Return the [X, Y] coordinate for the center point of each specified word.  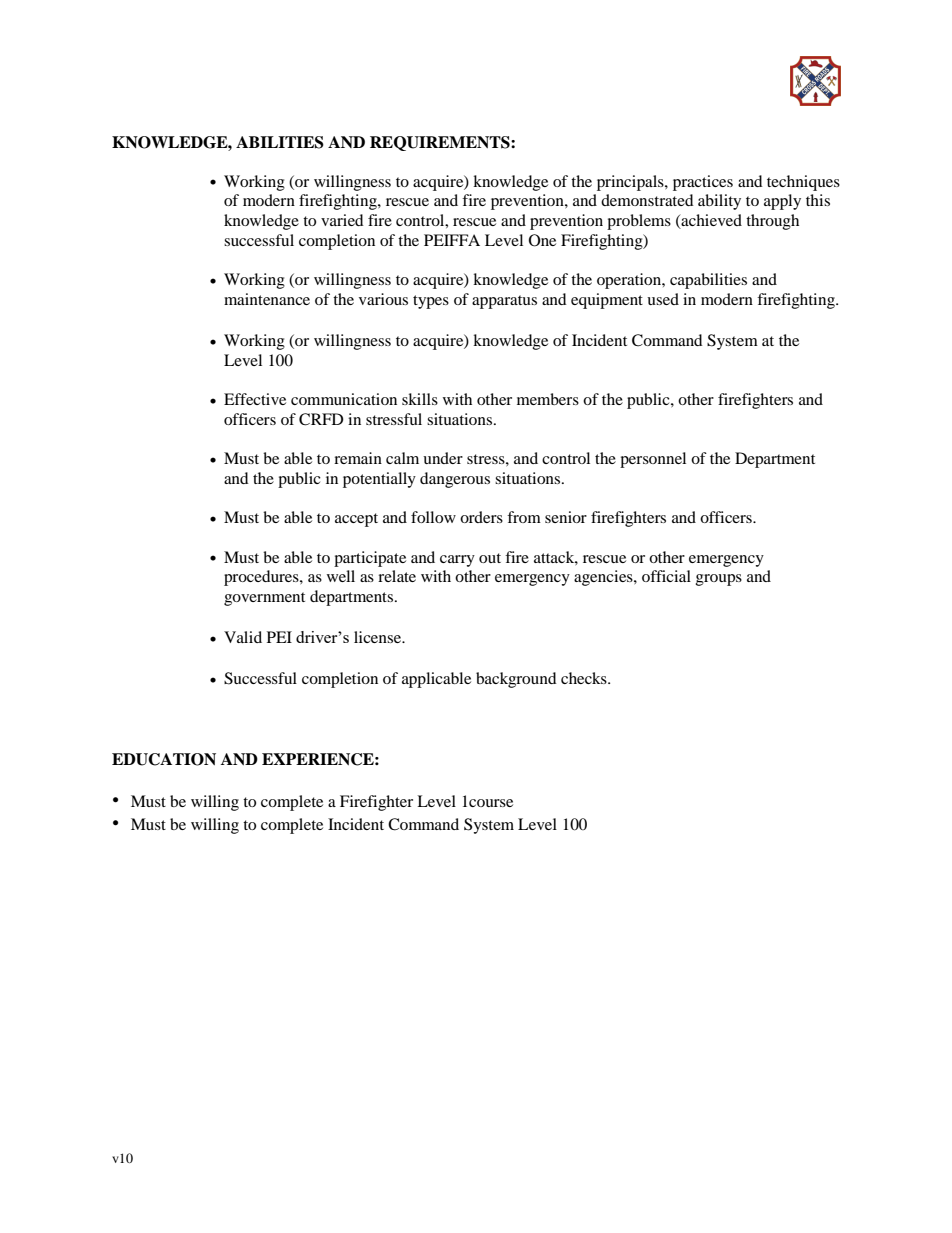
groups [719, 580]
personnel [653, 460]
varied [342, 220]
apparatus [504, 302]
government [264, 599]
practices [703, 183]
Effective [255, 399]
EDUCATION [164, 759]
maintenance [267, 299]
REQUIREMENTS [441, 143]
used [663, 299]
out [490, 558]
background [516, 680]
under [443, 458]
